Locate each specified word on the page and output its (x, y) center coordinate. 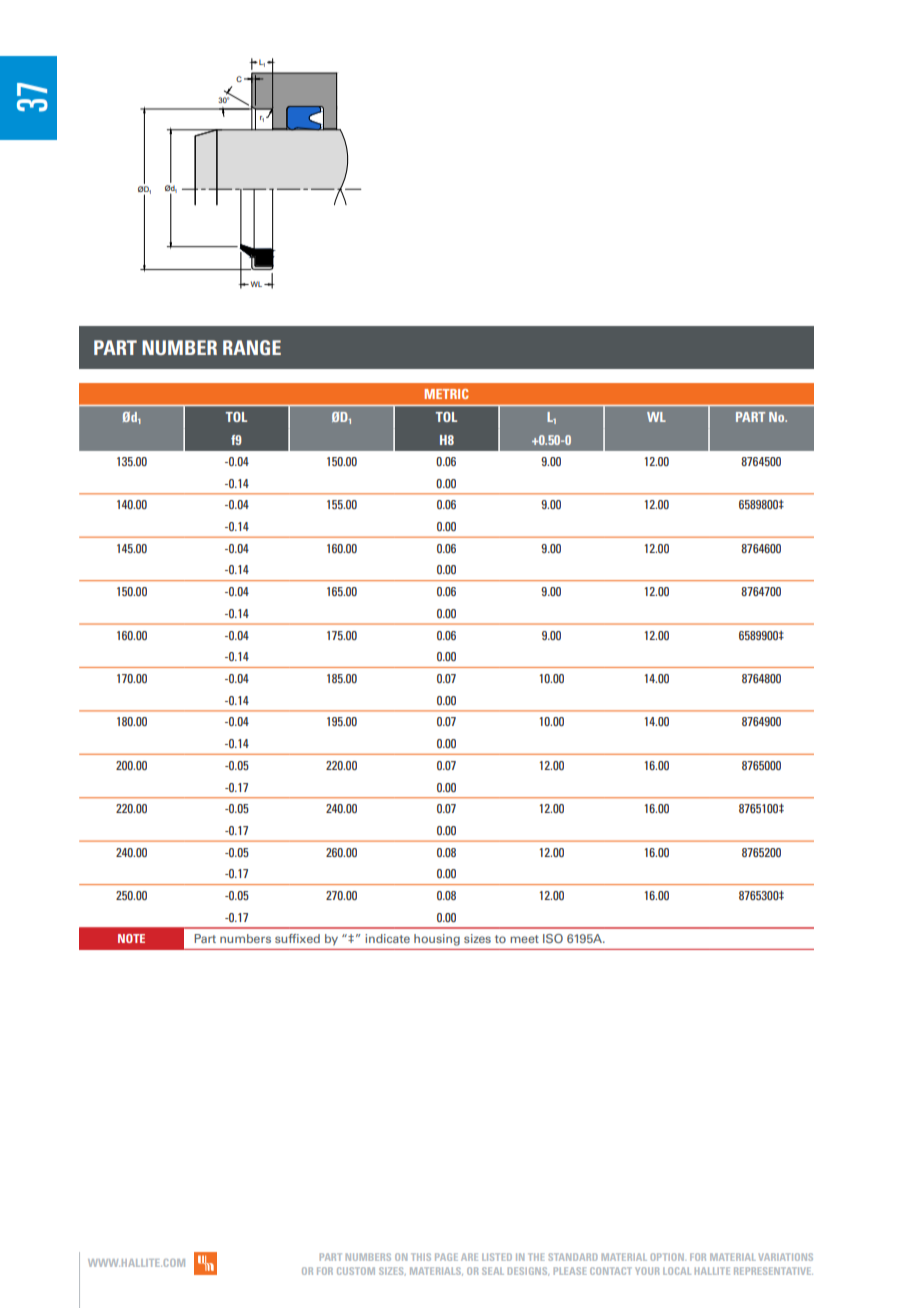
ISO (553, 938)
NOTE (131, 938)
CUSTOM (356, 1271)
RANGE (252, 347)
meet (524, 939)
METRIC (447, 394)
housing (437, 940)
